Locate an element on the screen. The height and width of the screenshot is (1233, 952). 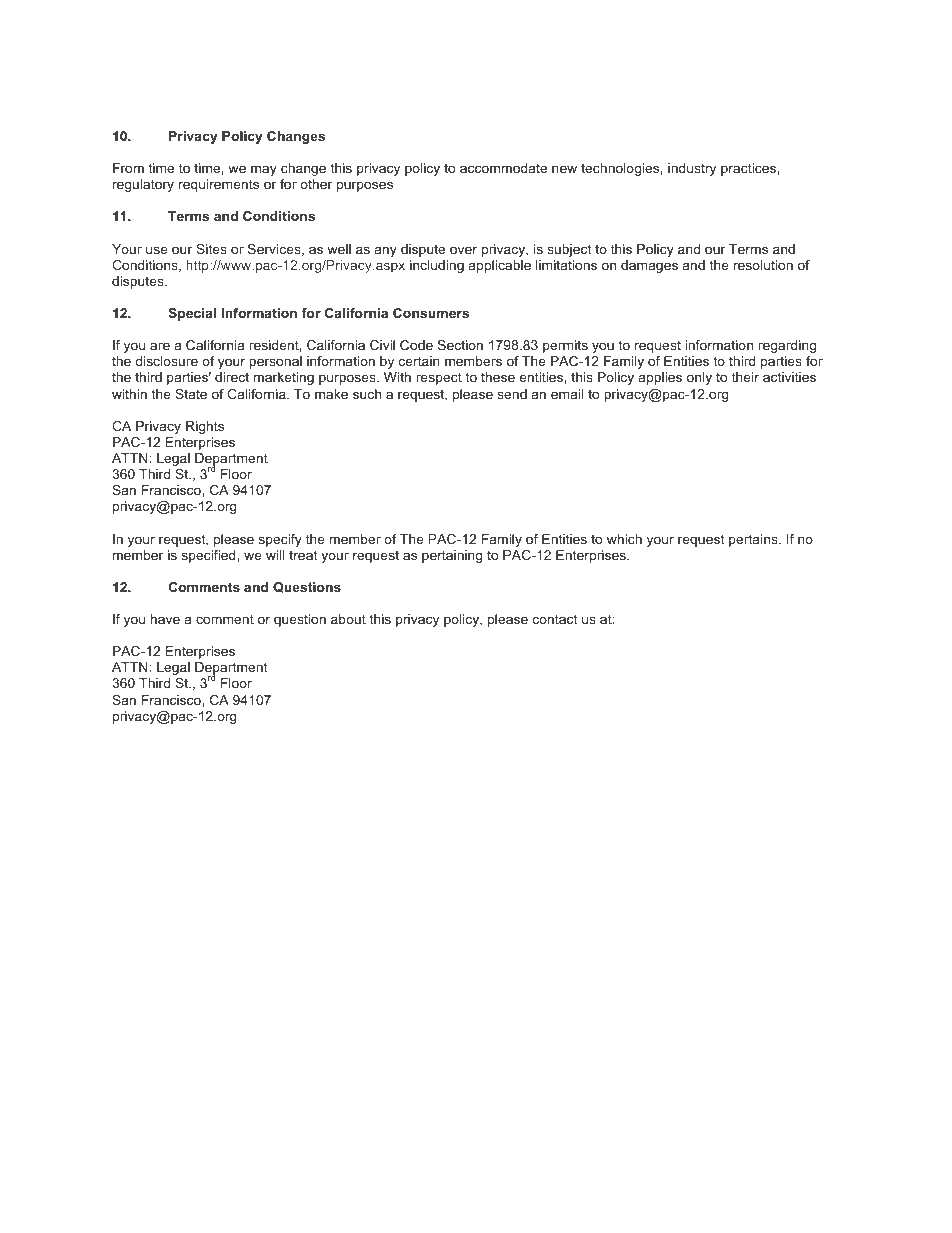
including is located at coordinates (437, 266).
